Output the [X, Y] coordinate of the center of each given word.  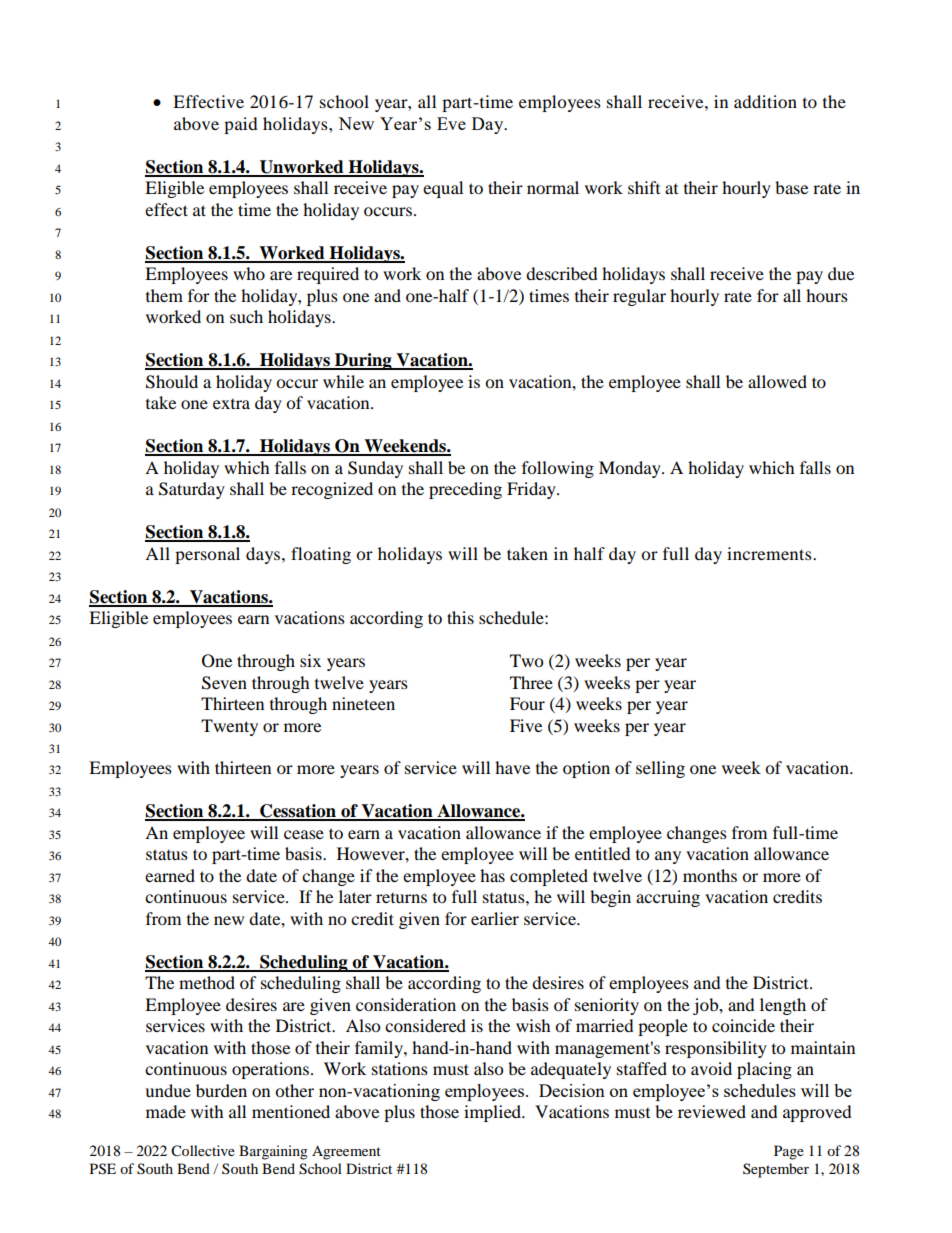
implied [494, 1113]
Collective [203, 1151]
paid [241, 125]
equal [443, 189]
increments [770, 553]
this [460, 617]
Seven [224, 683]
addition [765, 101]
